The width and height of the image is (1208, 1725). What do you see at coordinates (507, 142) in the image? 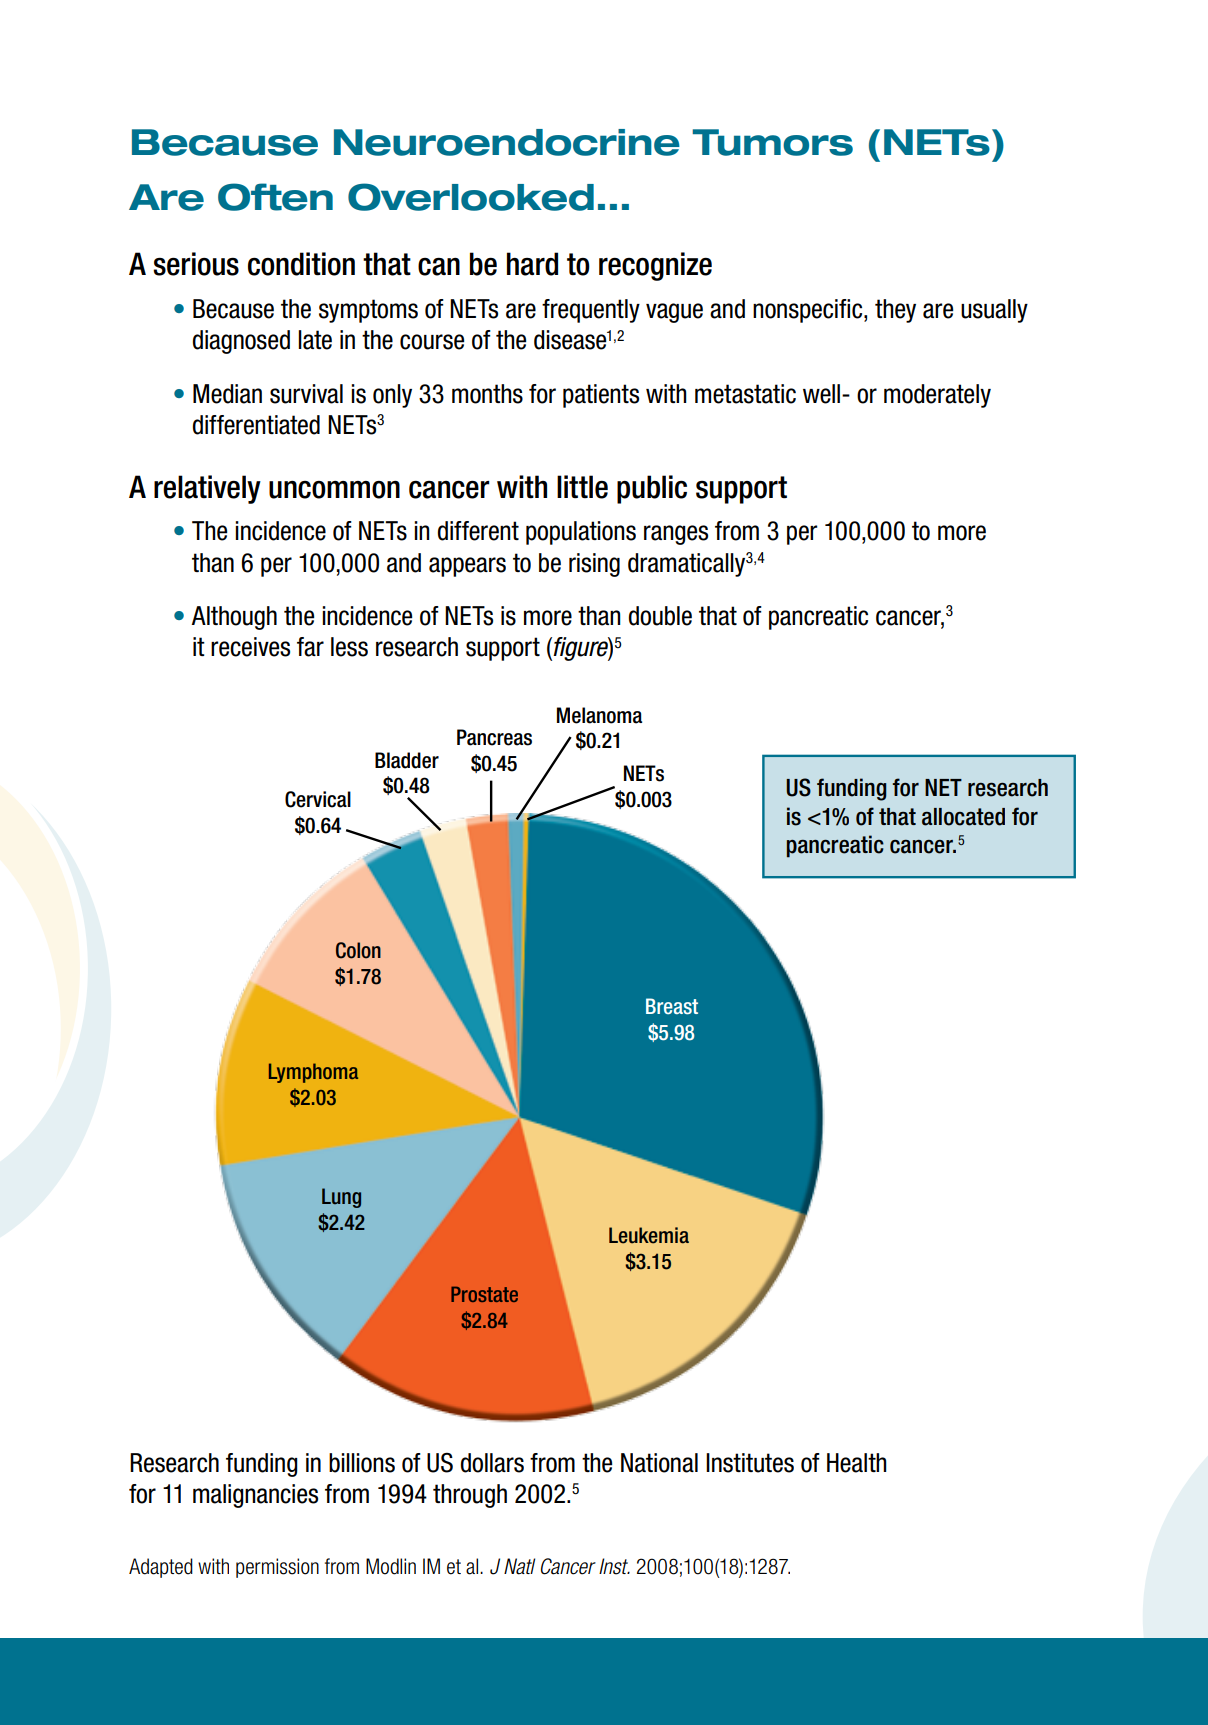
I see `Neuroendocrine` at bounding box center [507, 142].
